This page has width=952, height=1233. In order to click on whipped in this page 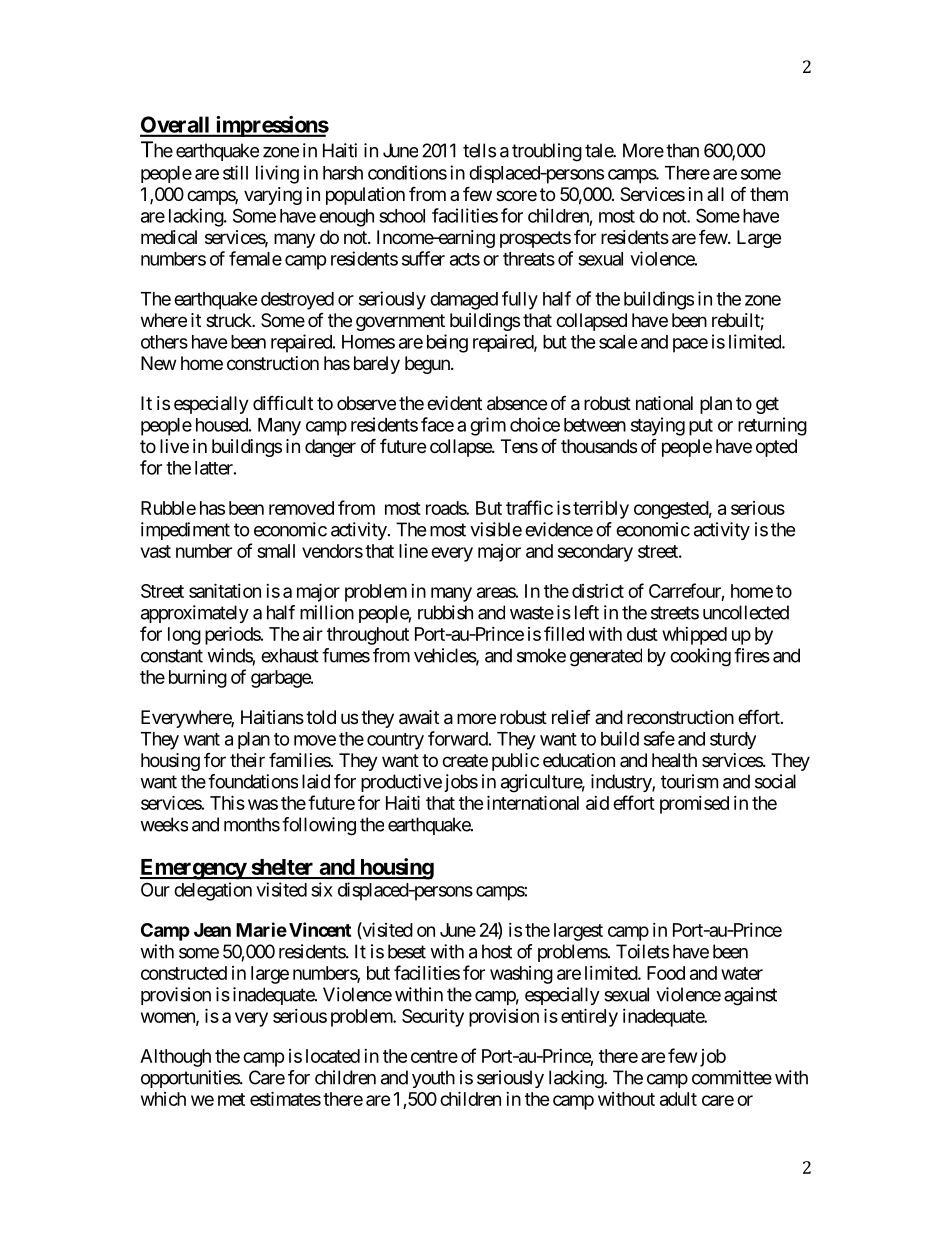, I will do `click(694, 636)`.
